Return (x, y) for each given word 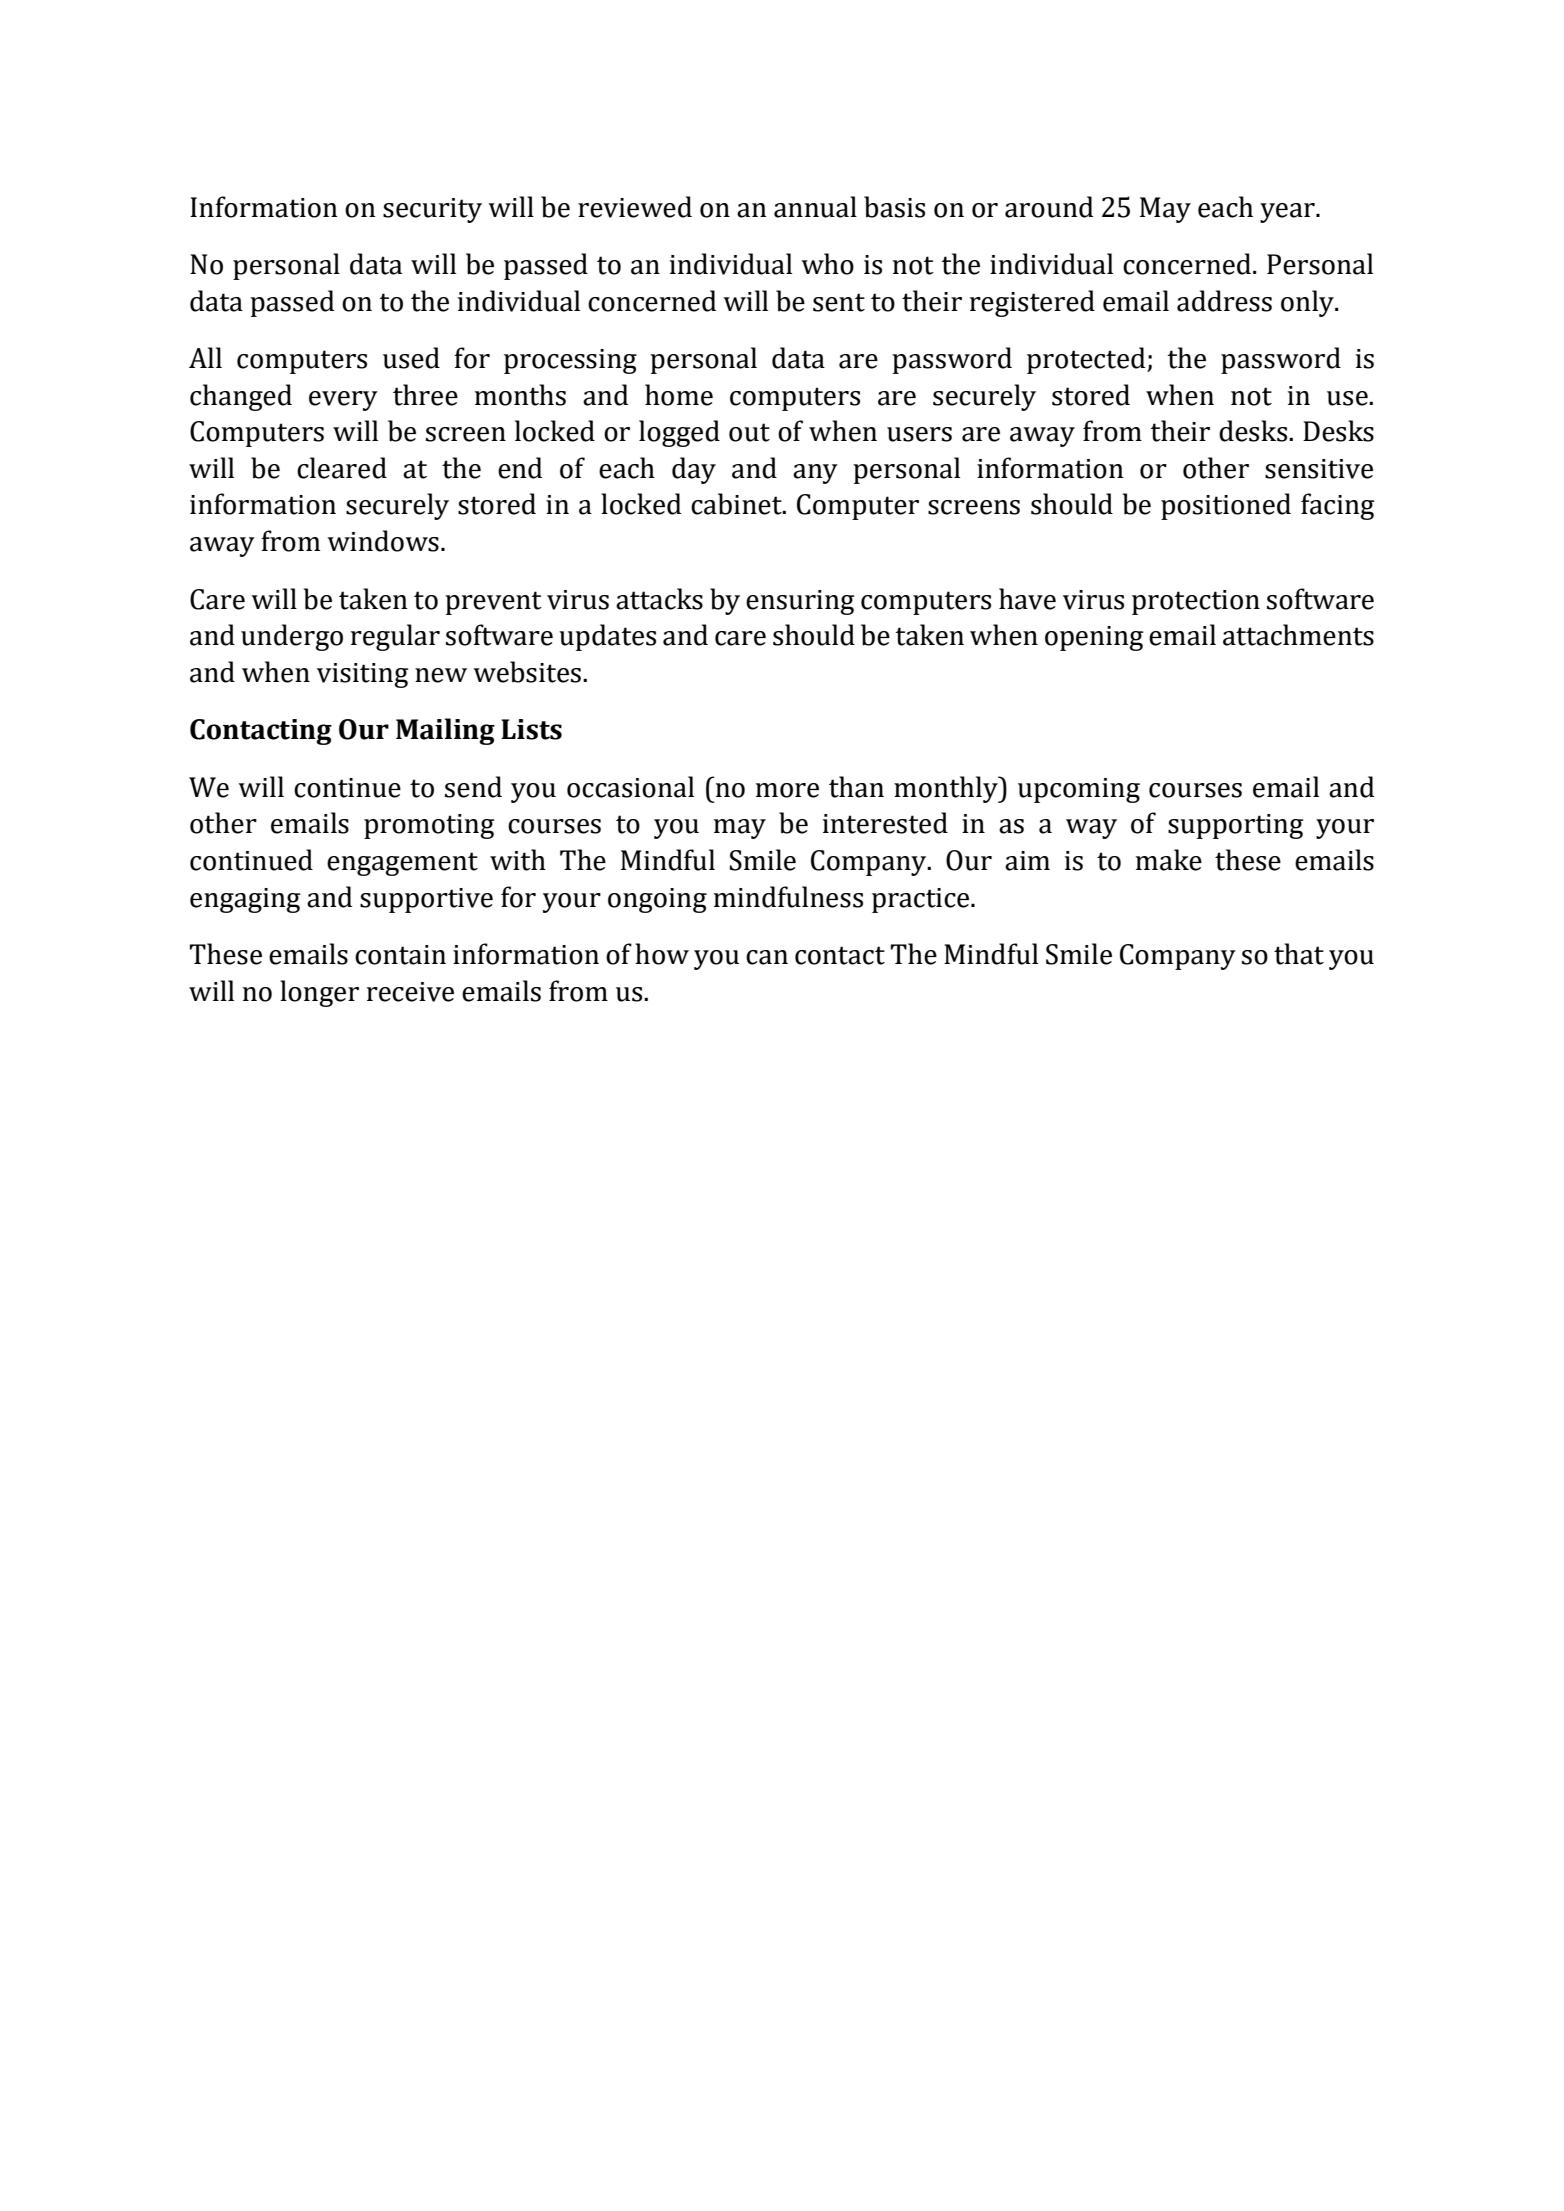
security (432, 210)
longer (319, 993)
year (1288, 213)
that (1299, 954)
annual (815, 207)
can (767, 957)
